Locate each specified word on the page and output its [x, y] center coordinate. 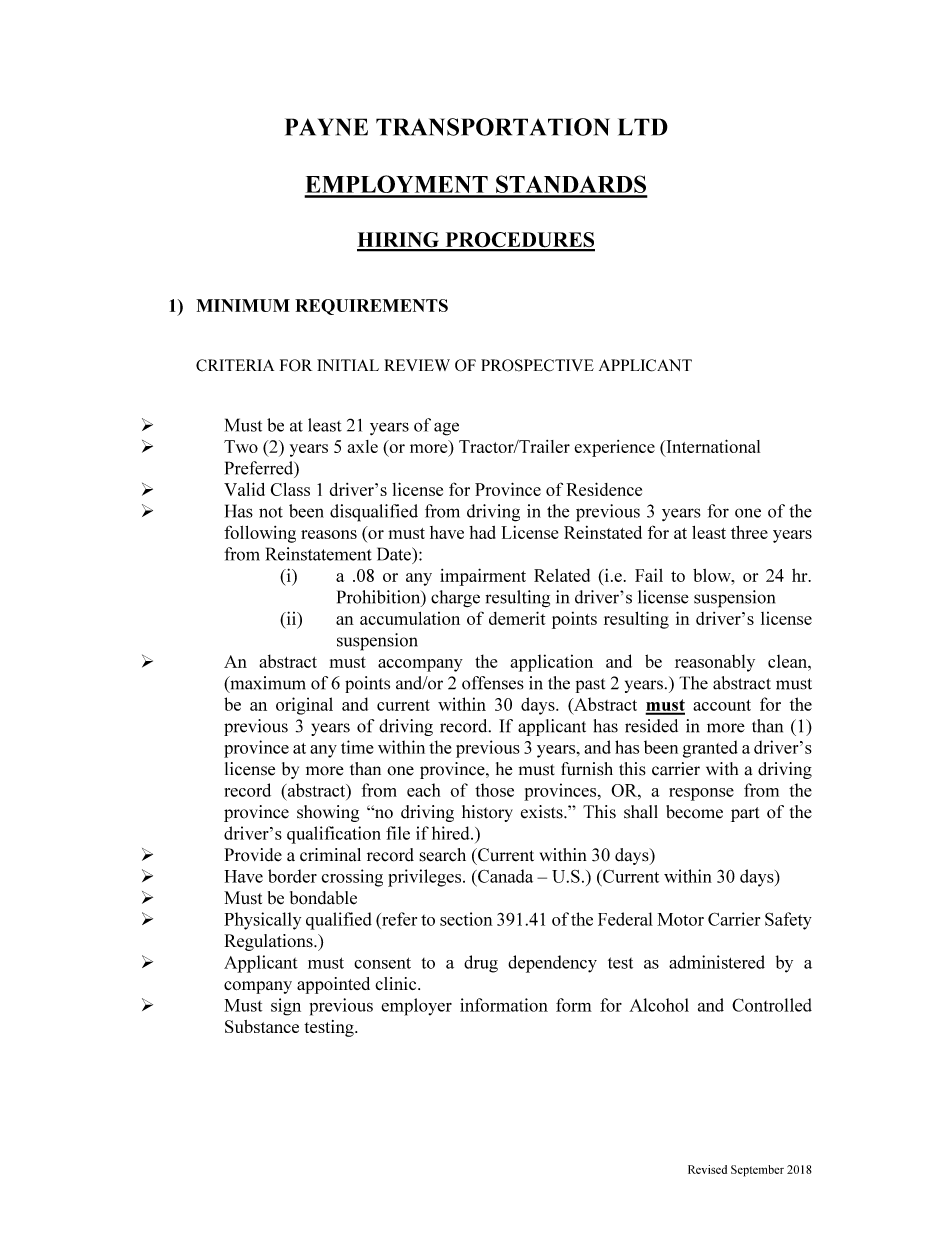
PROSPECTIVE [537, 365]
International [712, 446]
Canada [504, 876]
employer [416, 1007]
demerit [517, 618]
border [292, 876]
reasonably [715, 663]
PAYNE [326, 127]
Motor [680, 919]
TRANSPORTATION [493, 127]
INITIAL [348, 365]
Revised [707, 1169]
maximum [267, 684]
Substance [262, 1026]
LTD [643, 127]
